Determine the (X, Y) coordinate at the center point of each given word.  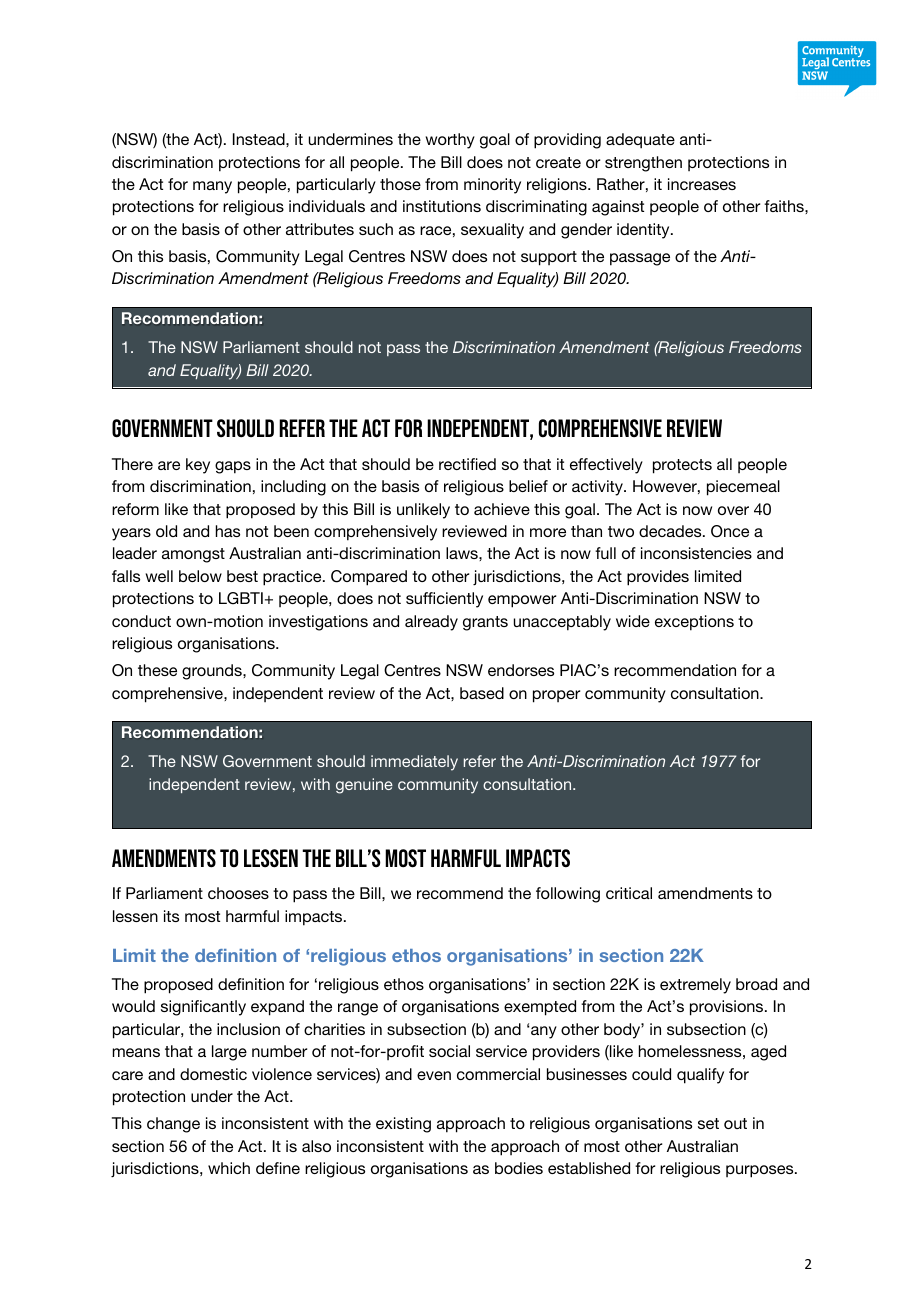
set (708, 1123)
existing (403, 1125)
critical (629, 893)
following (568, 895)
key (198, 466)
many (212, 187)
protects (682, 466)
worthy (450, 141)
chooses (238, 893)
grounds (213, 672)
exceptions (694, 623)
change (173, 1125)
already (431, 623)
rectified (467, 464)
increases (702, 184)
